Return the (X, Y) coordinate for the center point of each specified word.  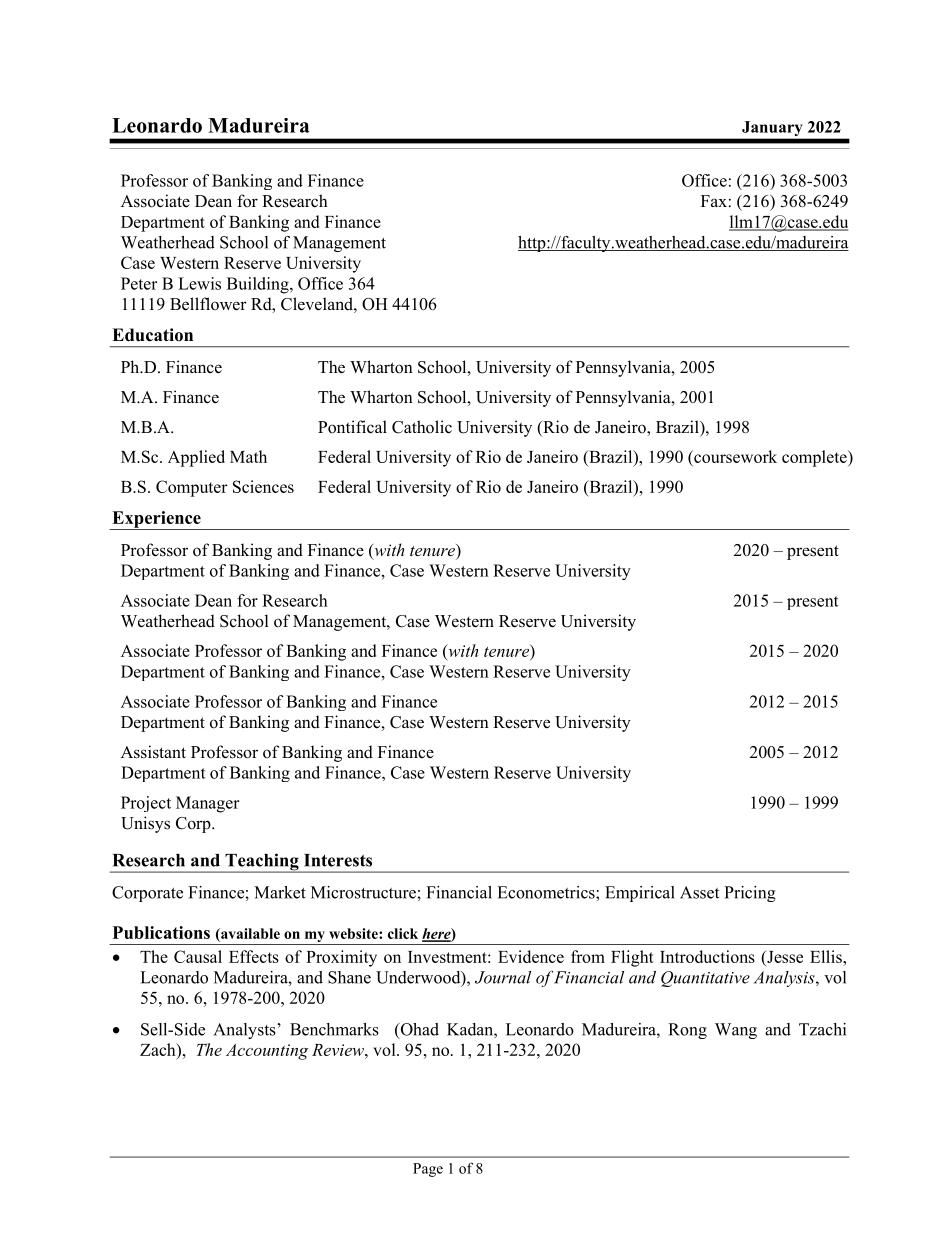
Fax (714, 201)
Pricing (749, 894)
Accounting (267, 1052)
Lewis (199, 283)
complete (815, 458)
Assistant (153, 752)
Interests (338, 860)
